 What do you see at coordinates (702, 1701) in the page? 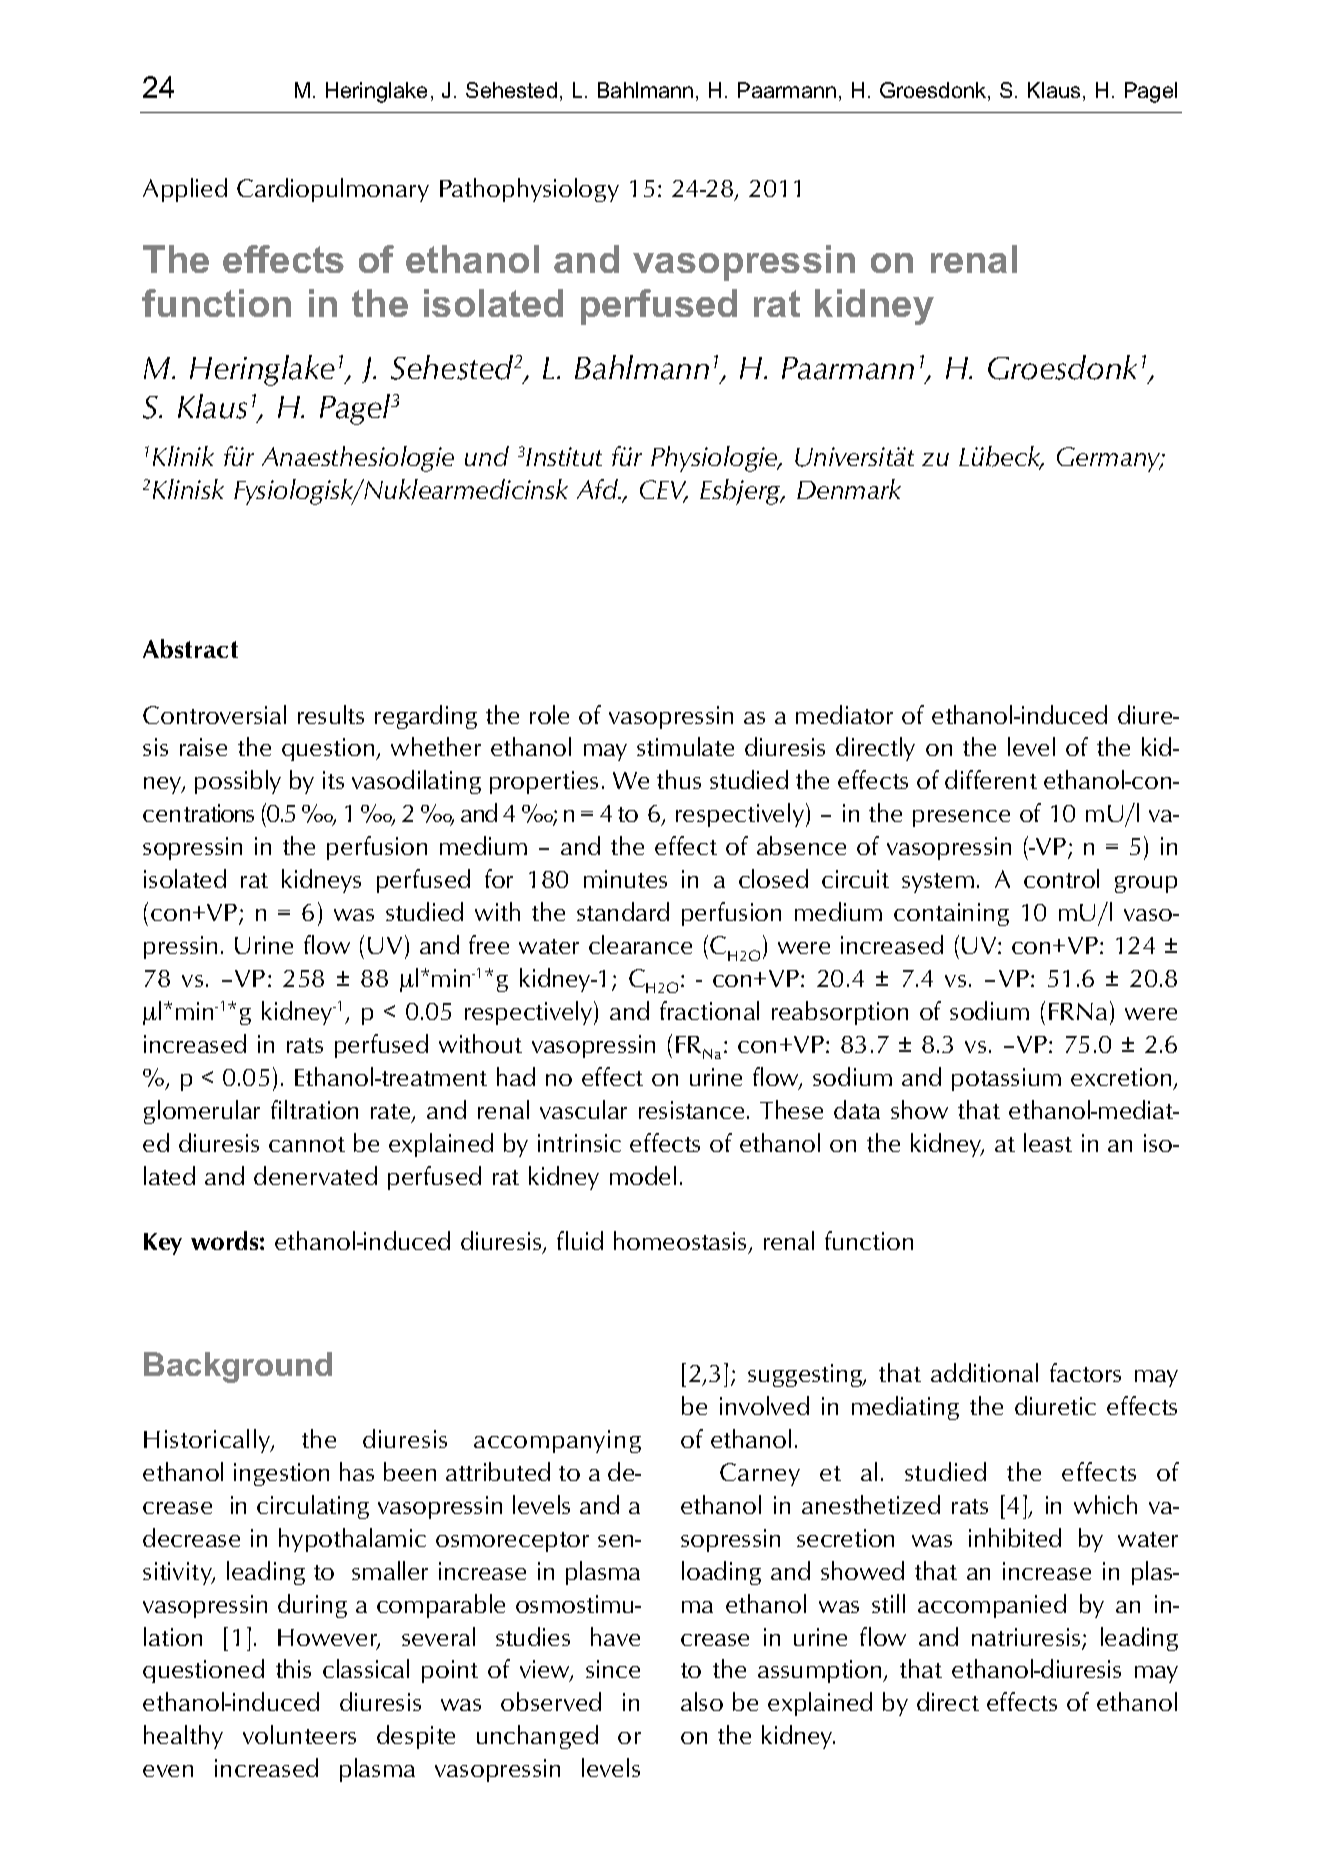
I see `also` at bounding box center [702, 1701].
